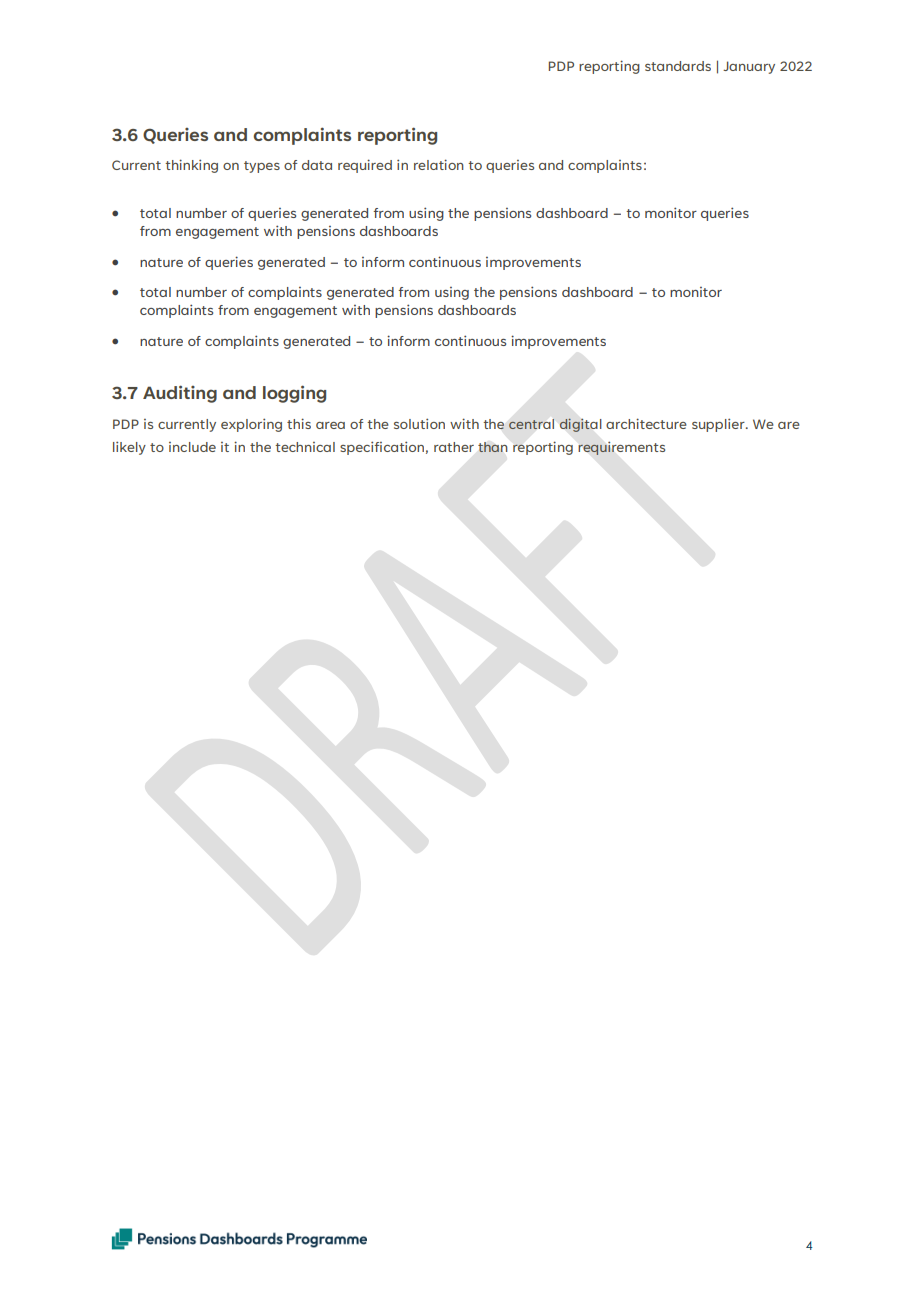 This image has width=924, height=1308. Describe the element at coordinates (191, 166) in the image. I see `thinking` at that location.
